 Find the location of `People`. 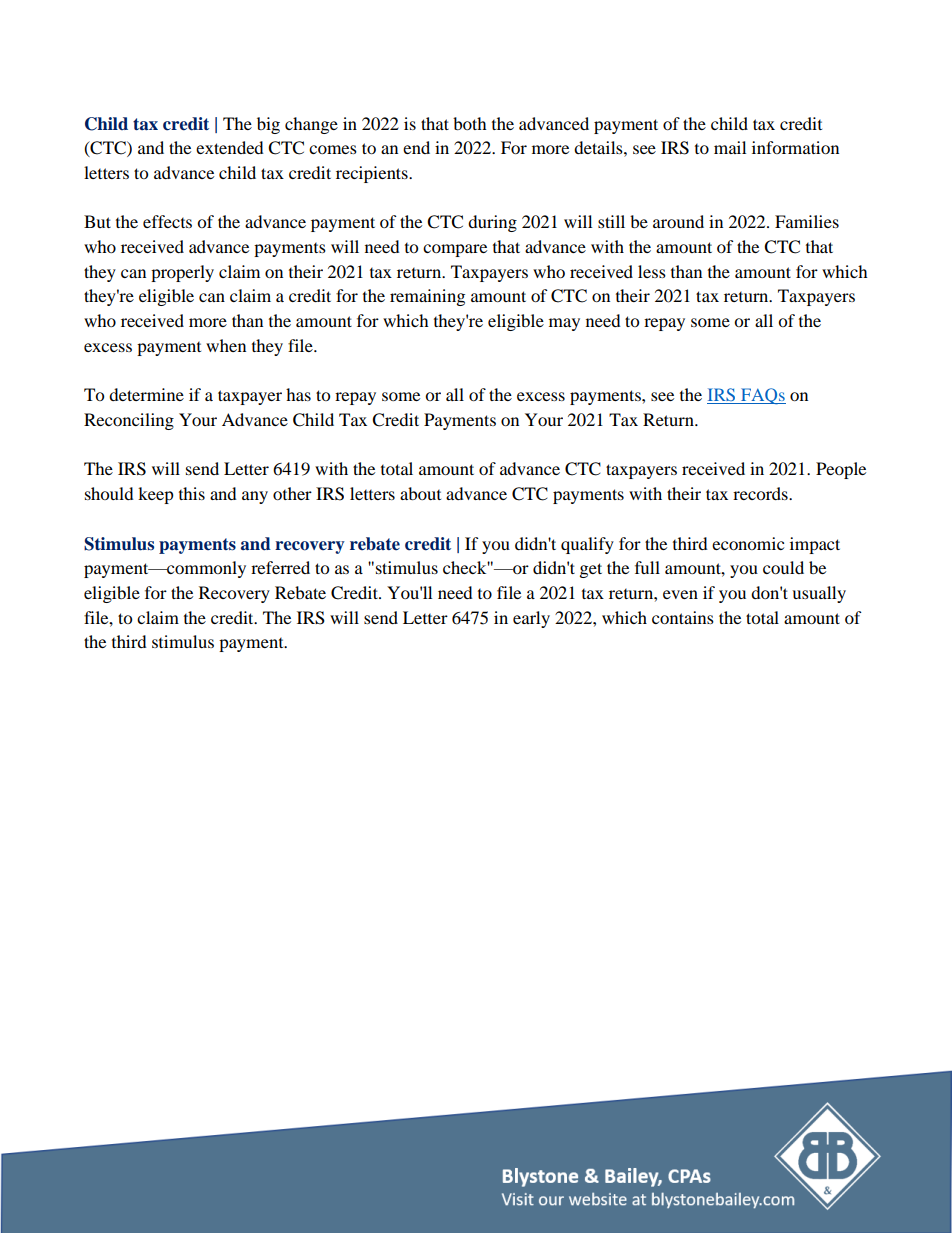

People is located at coordinates (841, 470).
